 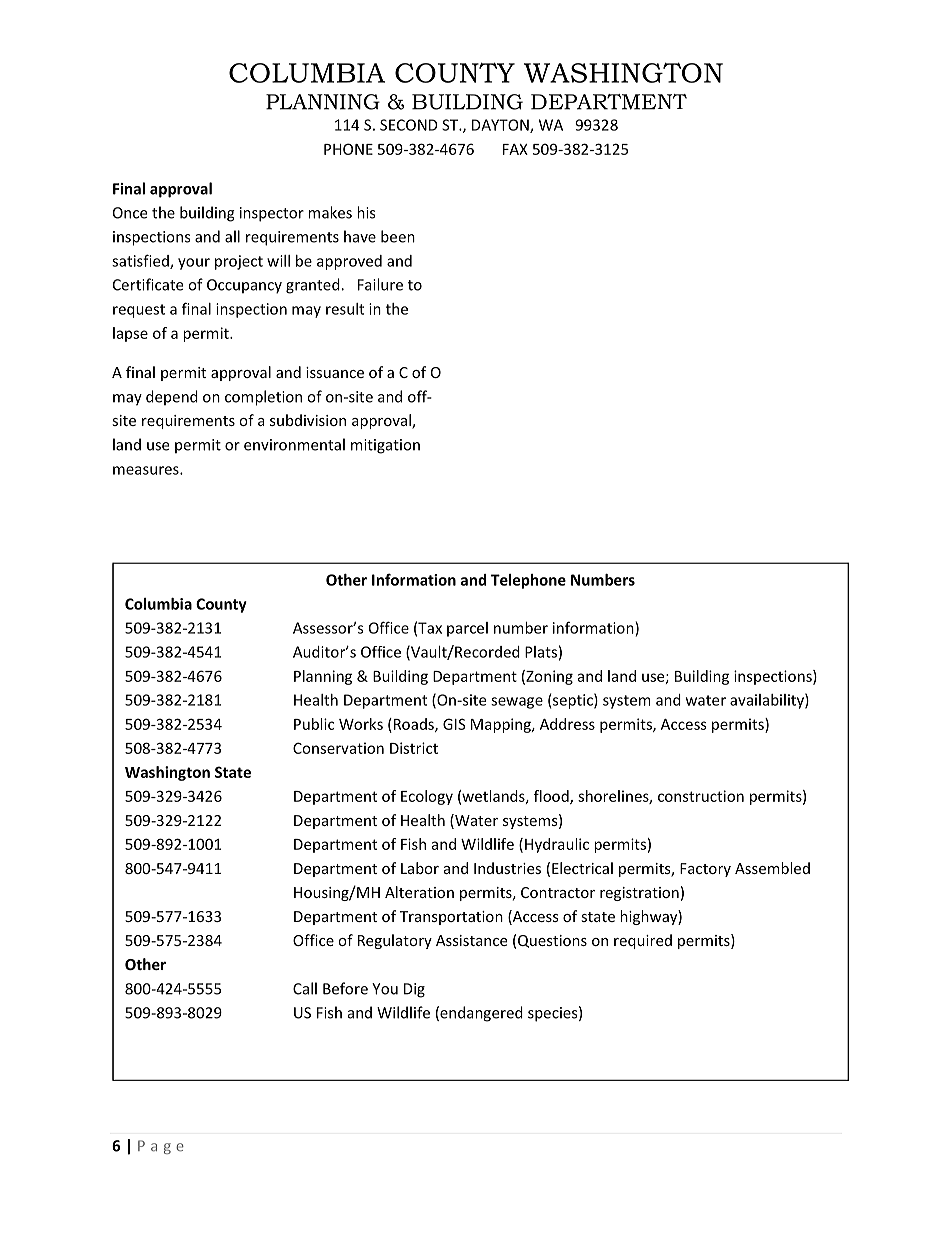 I want to click on mitigation, so click(x=385, y=446).
